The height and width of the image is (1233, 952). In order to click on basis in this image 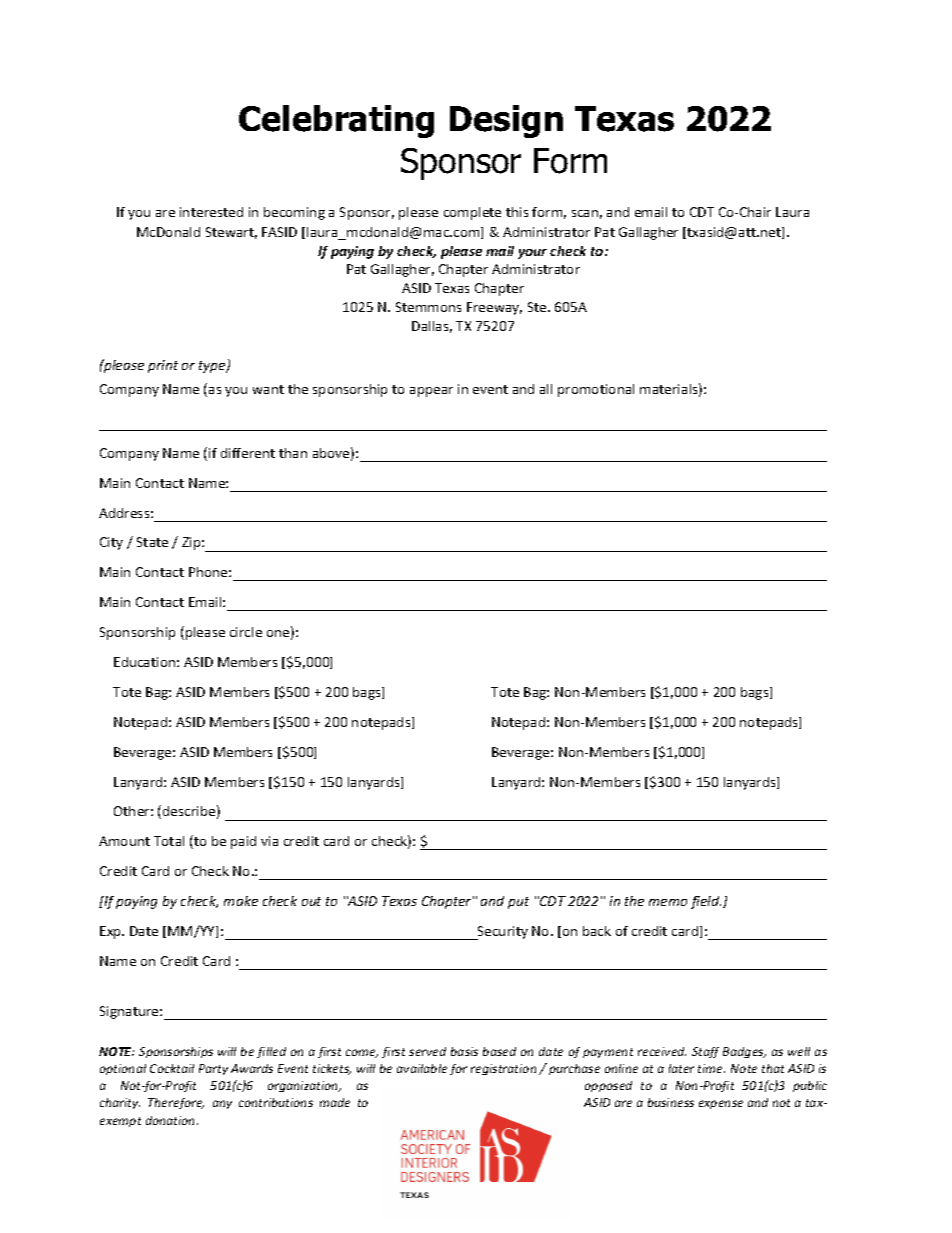, I will do `click(464, 1051)`.
